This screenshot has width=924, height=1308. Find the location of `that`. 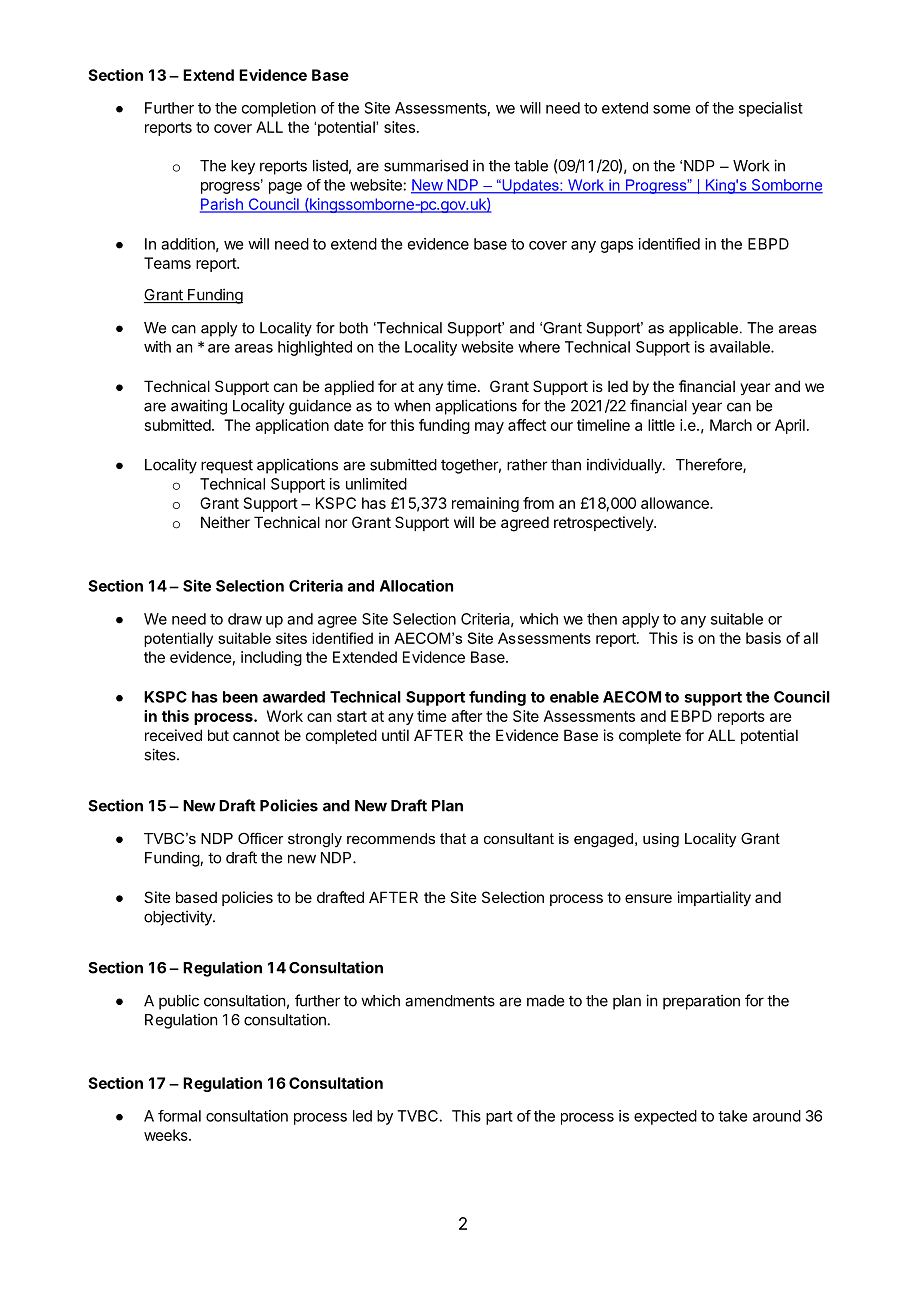

that is located at coordinates (453, 838).
